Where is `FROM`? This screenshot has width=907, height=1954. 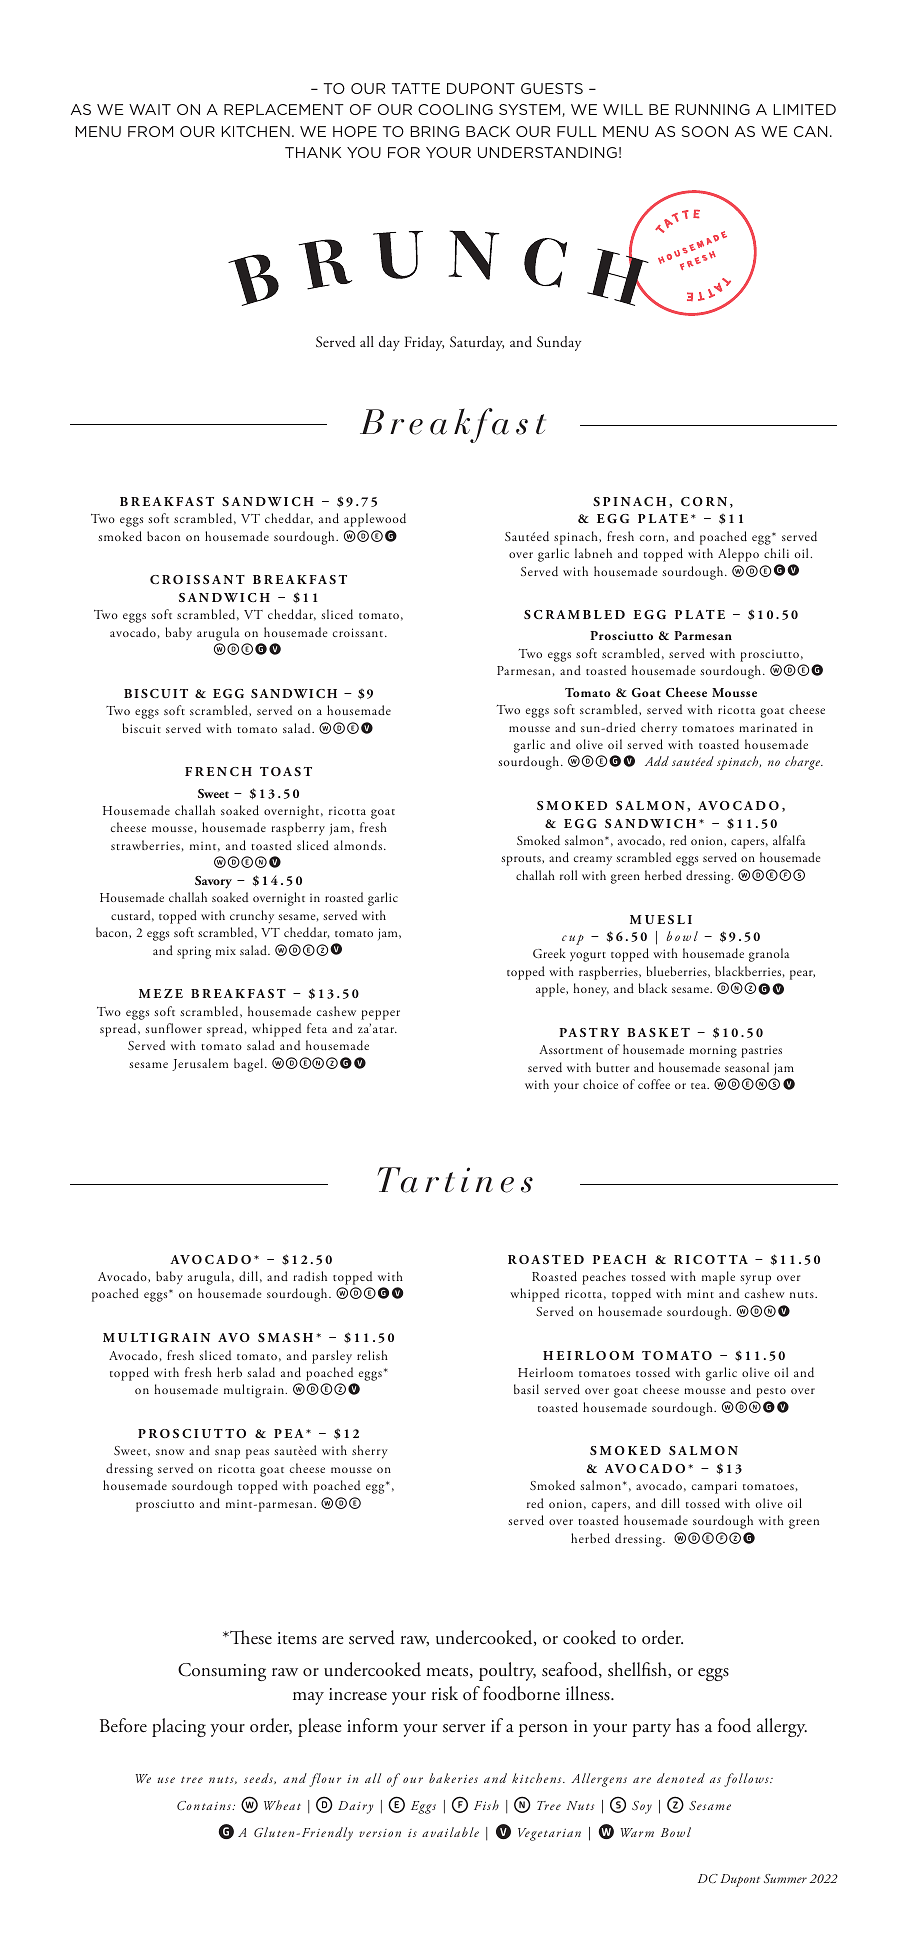
FROM is located at coordinates (150, 131).
